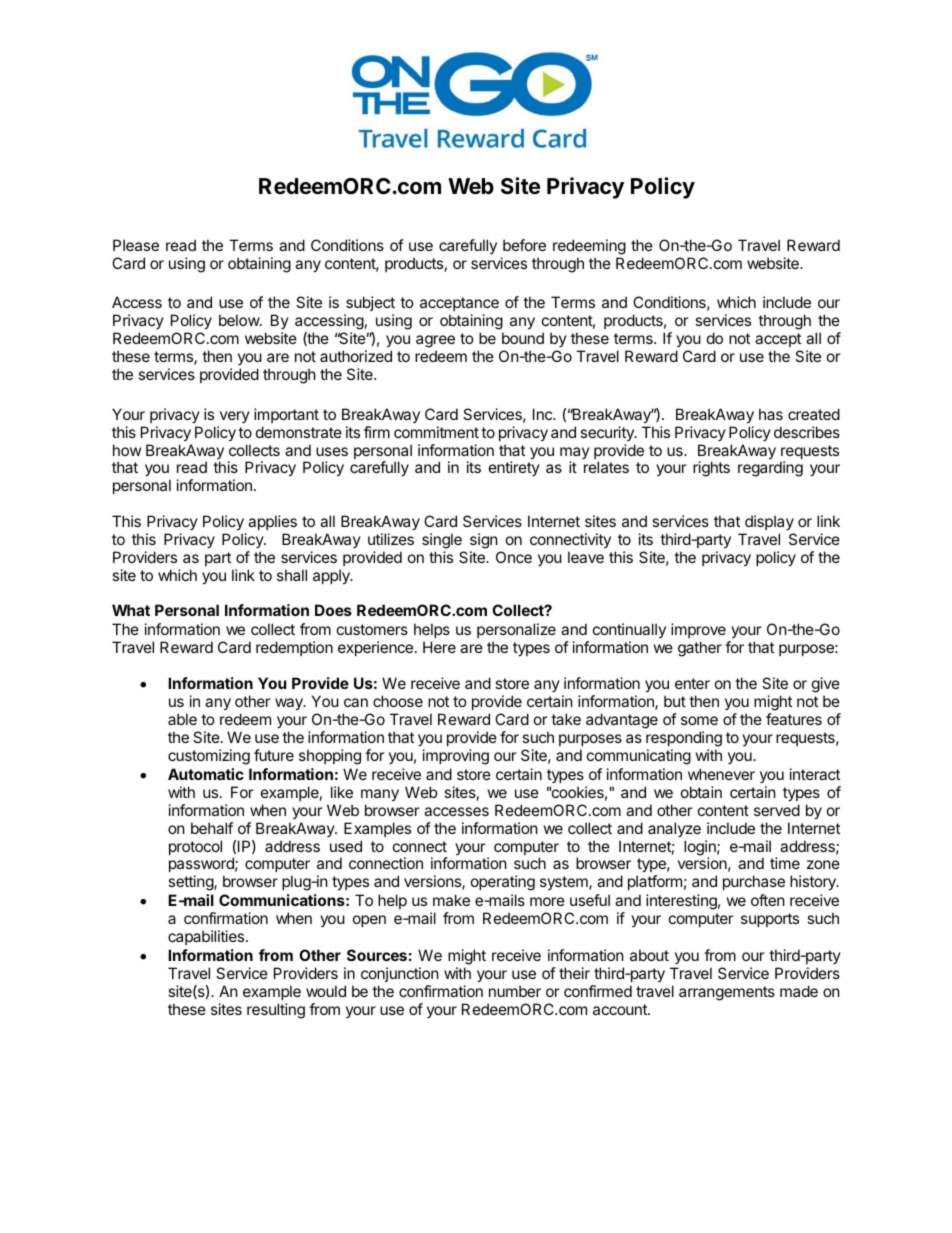 The width and height of the screenshot is (952, 1233). Describe the element at coordinates (769, 522) in the screenshot. I see `display` at that location.
